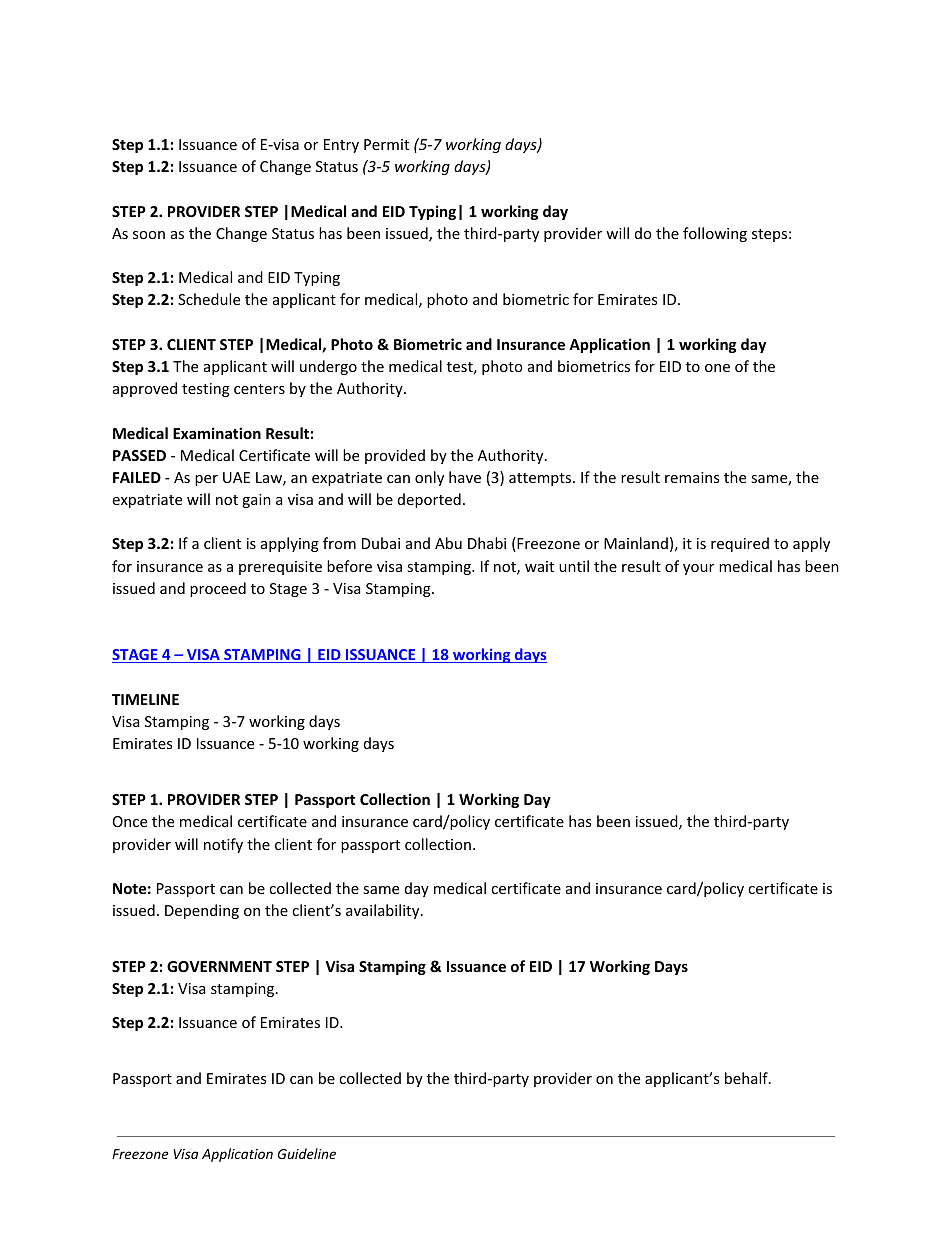 This screenshot has height=1233, width=952. I want to click on TIMELINE, so click(145, 699).
